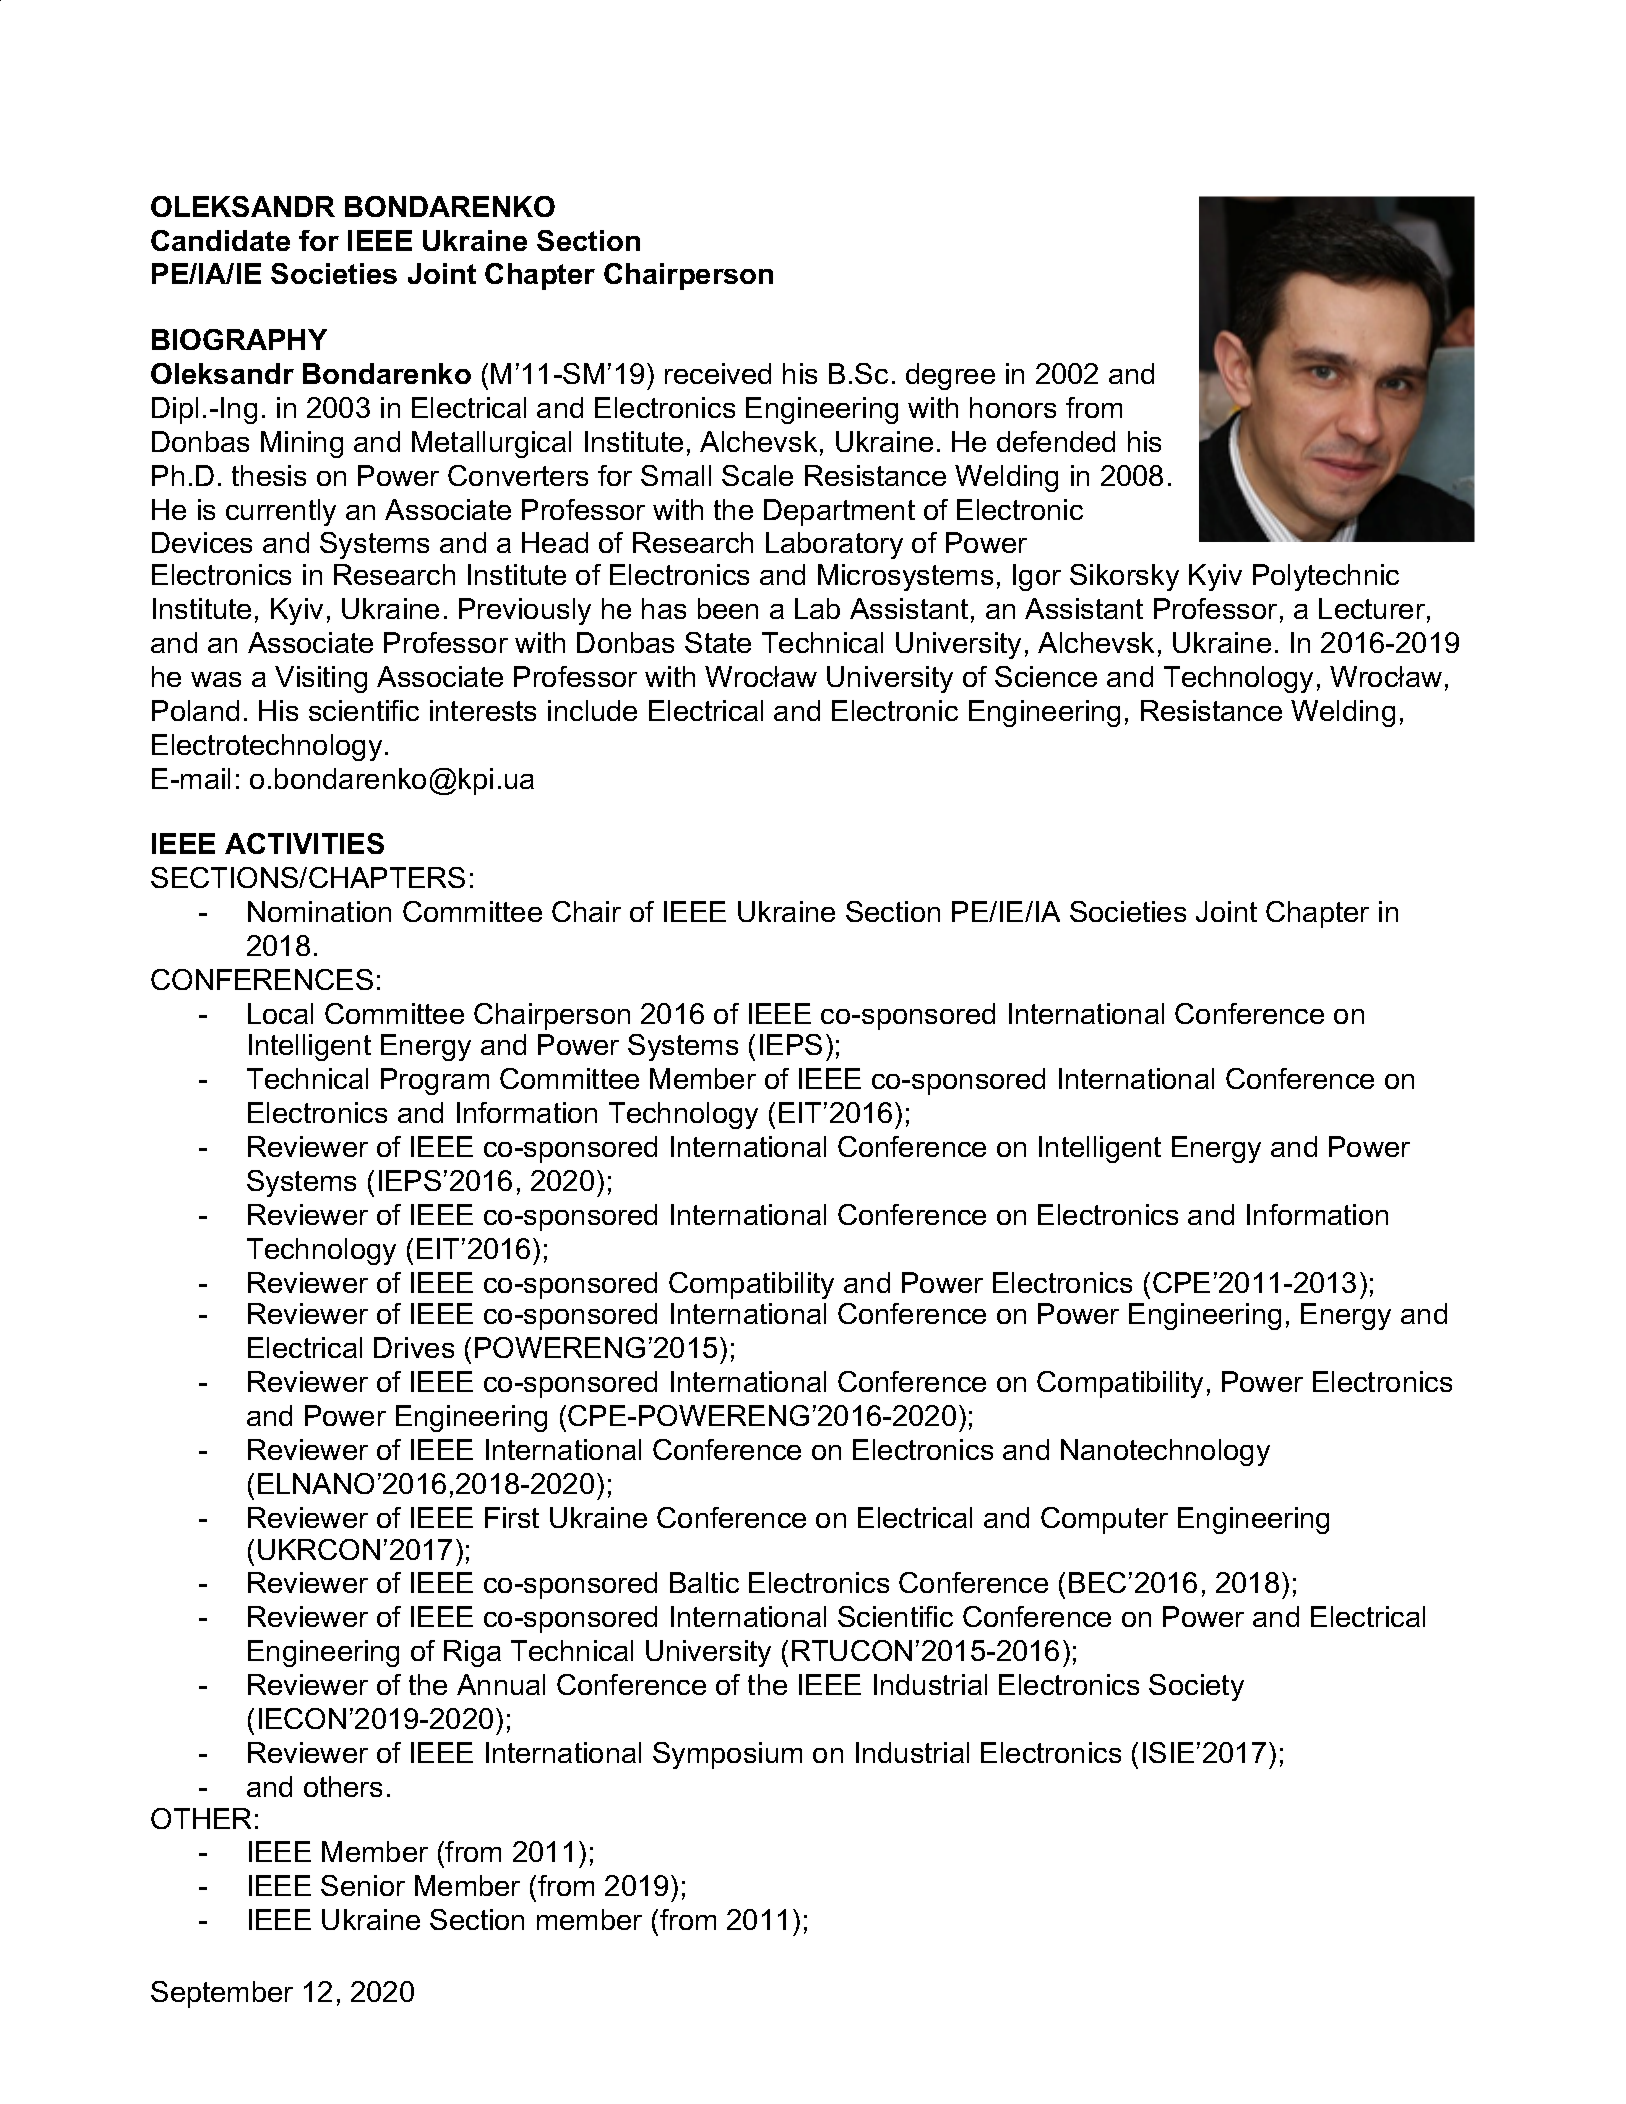 Image resolution: width=1626 pixels, height=2104 pixels. What do you see at coordinates (363, 1885) in the screenshot?
I see `Senior` at bounding box center [363, 1885].
